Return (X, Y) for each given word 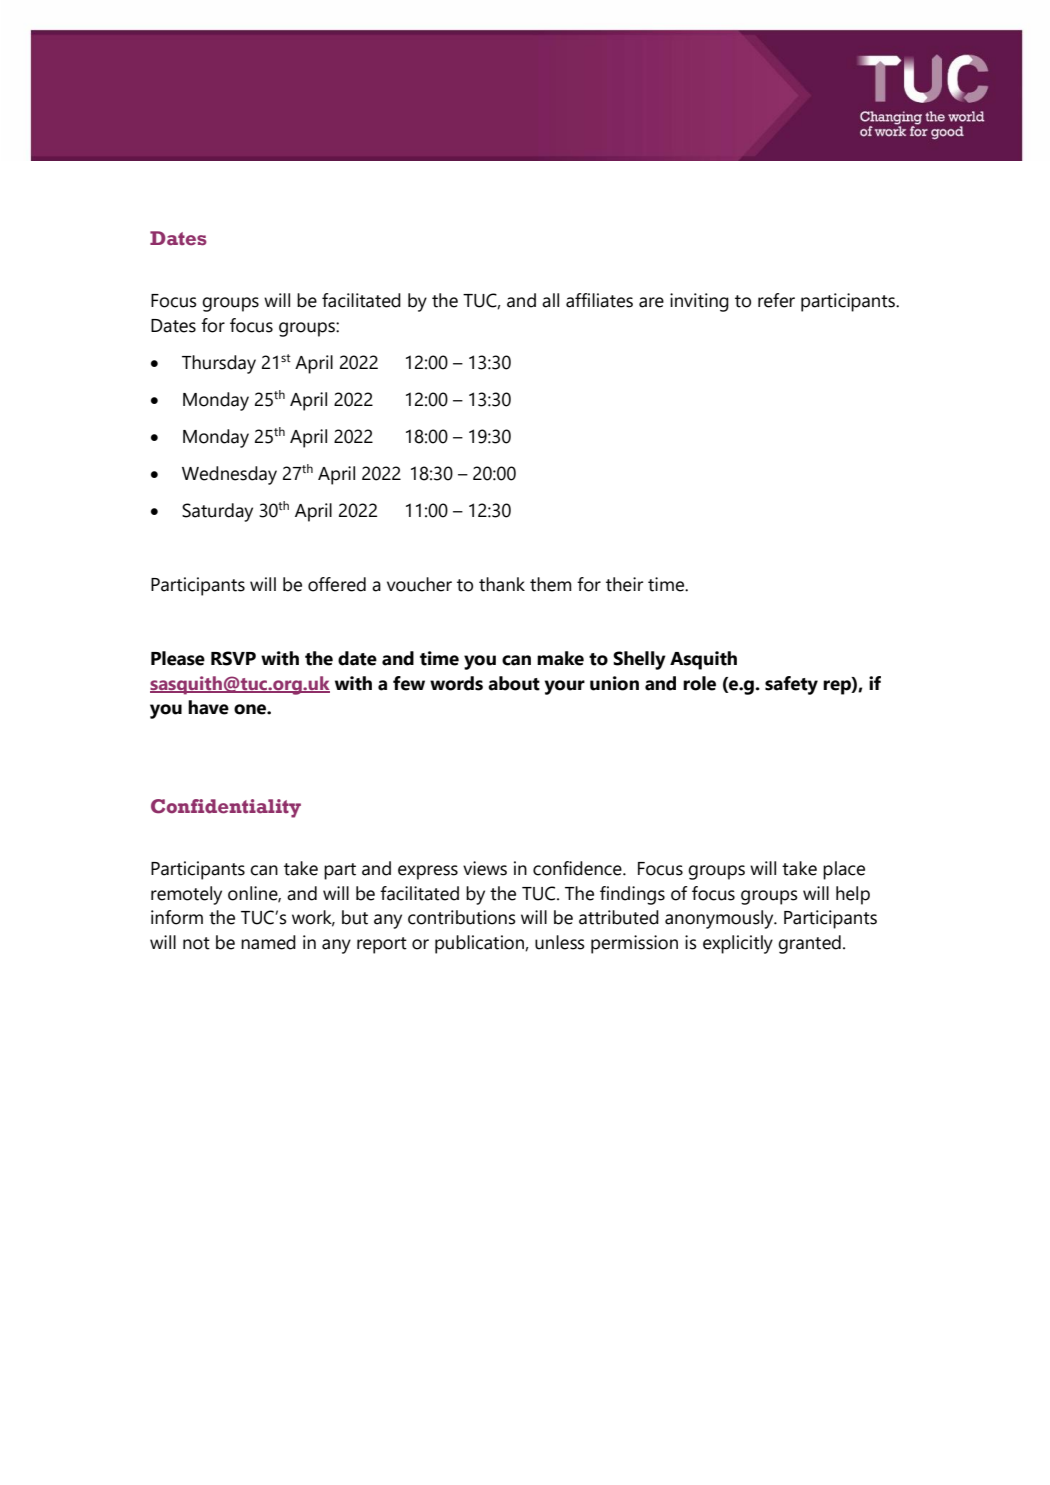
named (268, 942)
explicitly (738, 944)
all (550, 300)
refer (776, 300)
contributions (462, 917)
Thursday (219, 364)
